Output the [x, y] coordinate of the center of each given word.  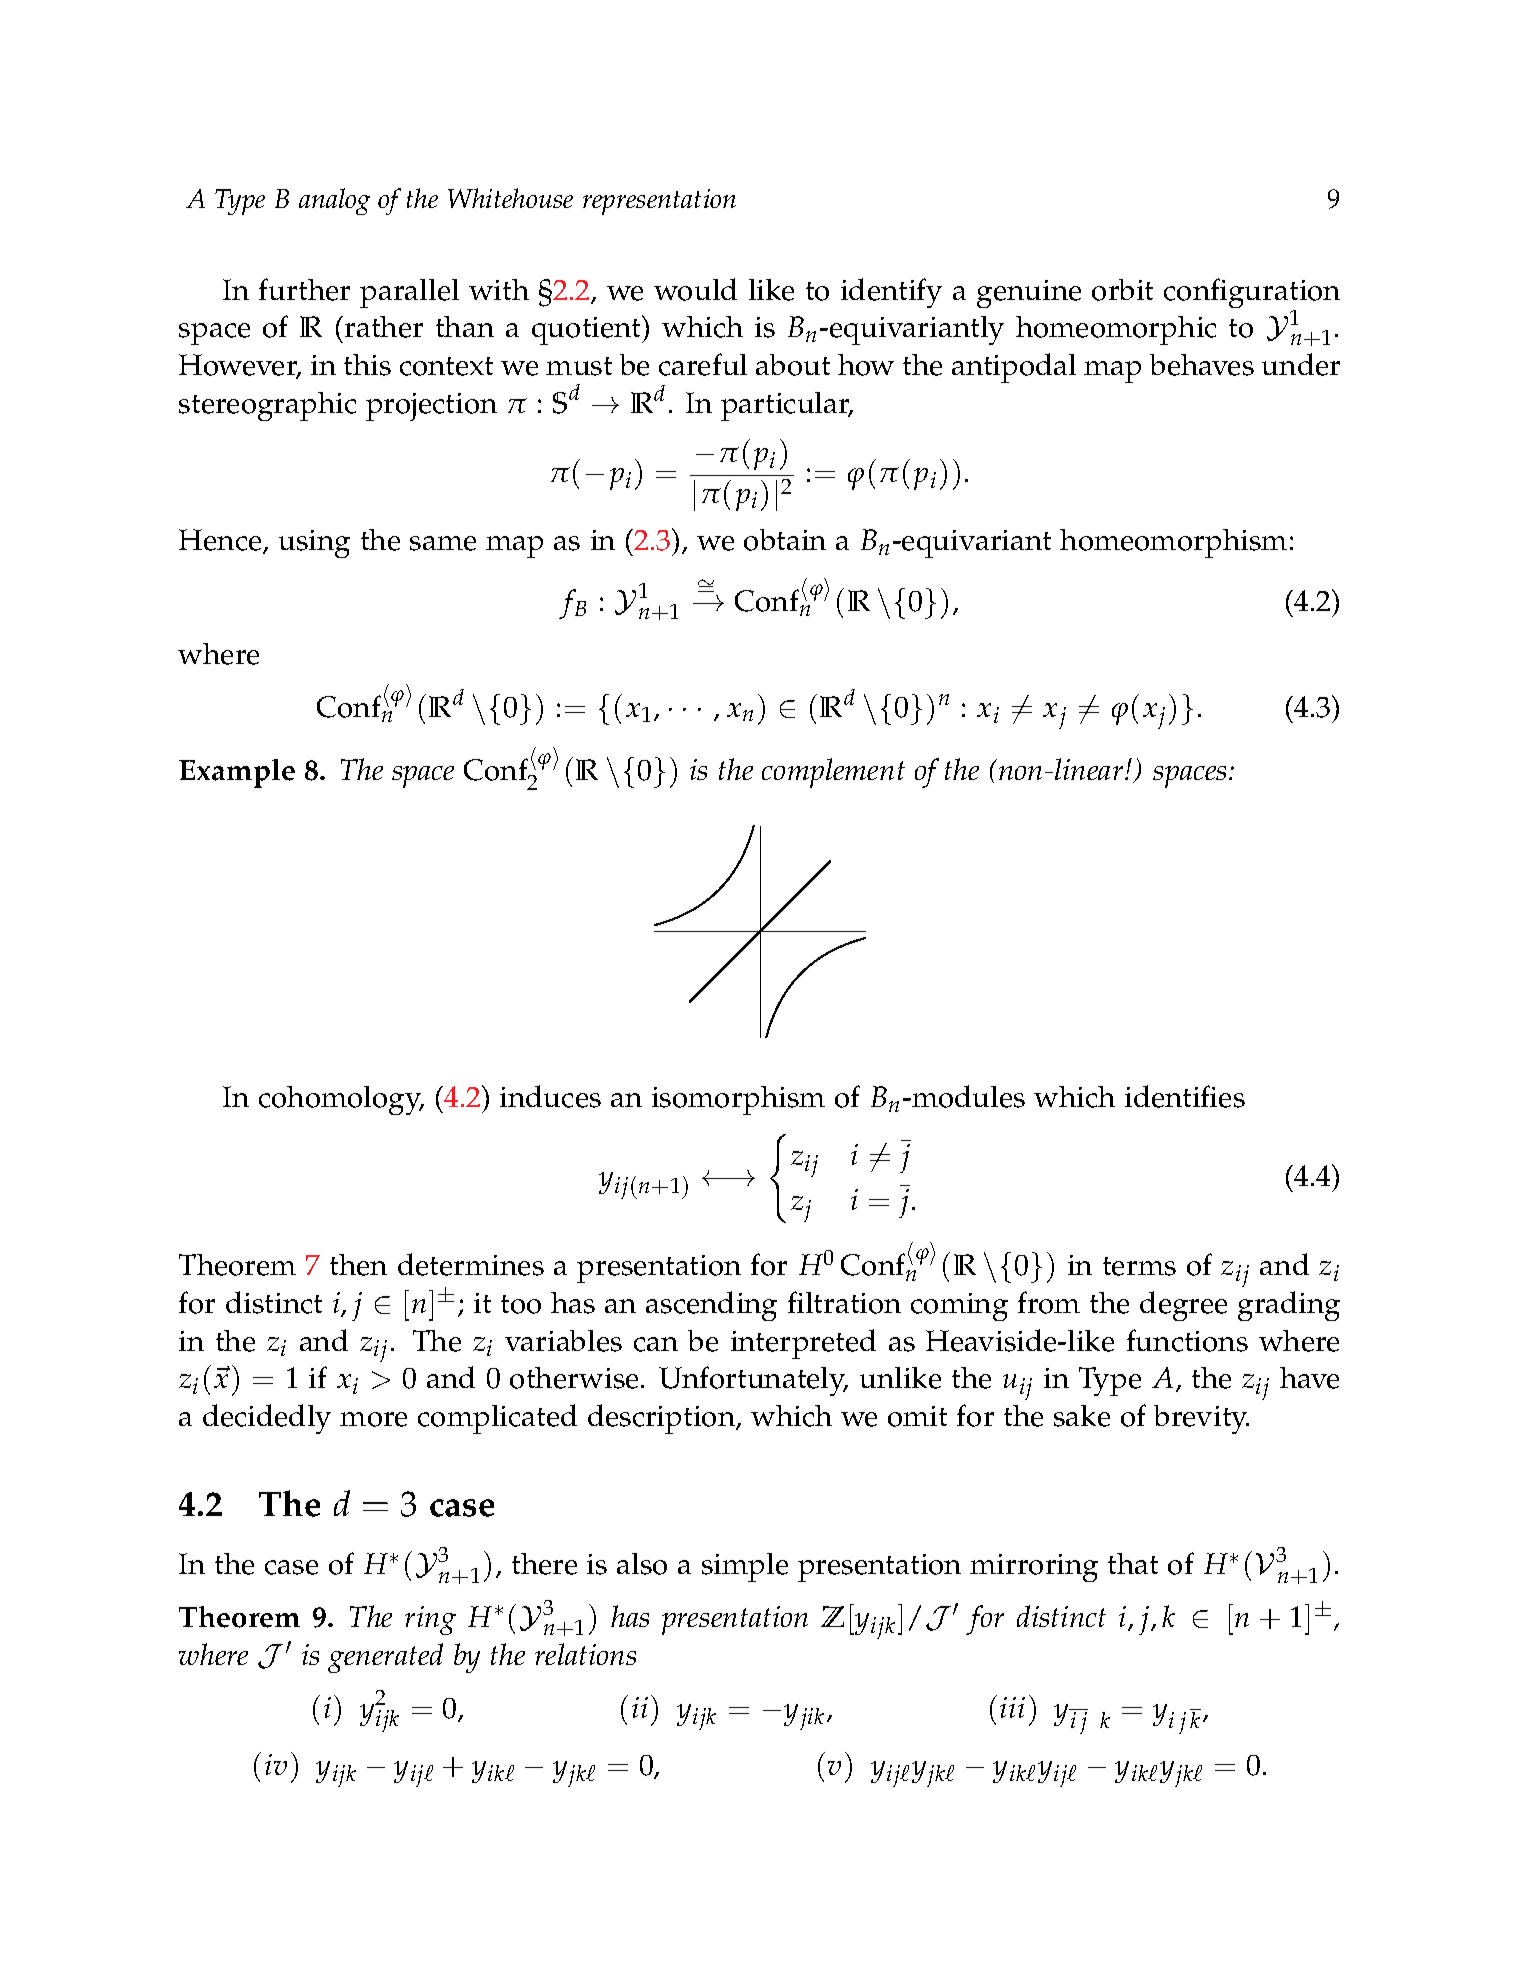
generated [385, 1658]
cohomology [341, 1100]
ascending [711, 1306]
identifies [1185, 1096]
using [314, 544]
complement [833, 773]
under [1301, 364]
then [358, 1265]
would [695, 289]
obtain [785, 540]
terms [1139, 1266]
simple [745, 1567]
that [1133, 1563]
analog [334, 201]
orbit [1122, 290]
